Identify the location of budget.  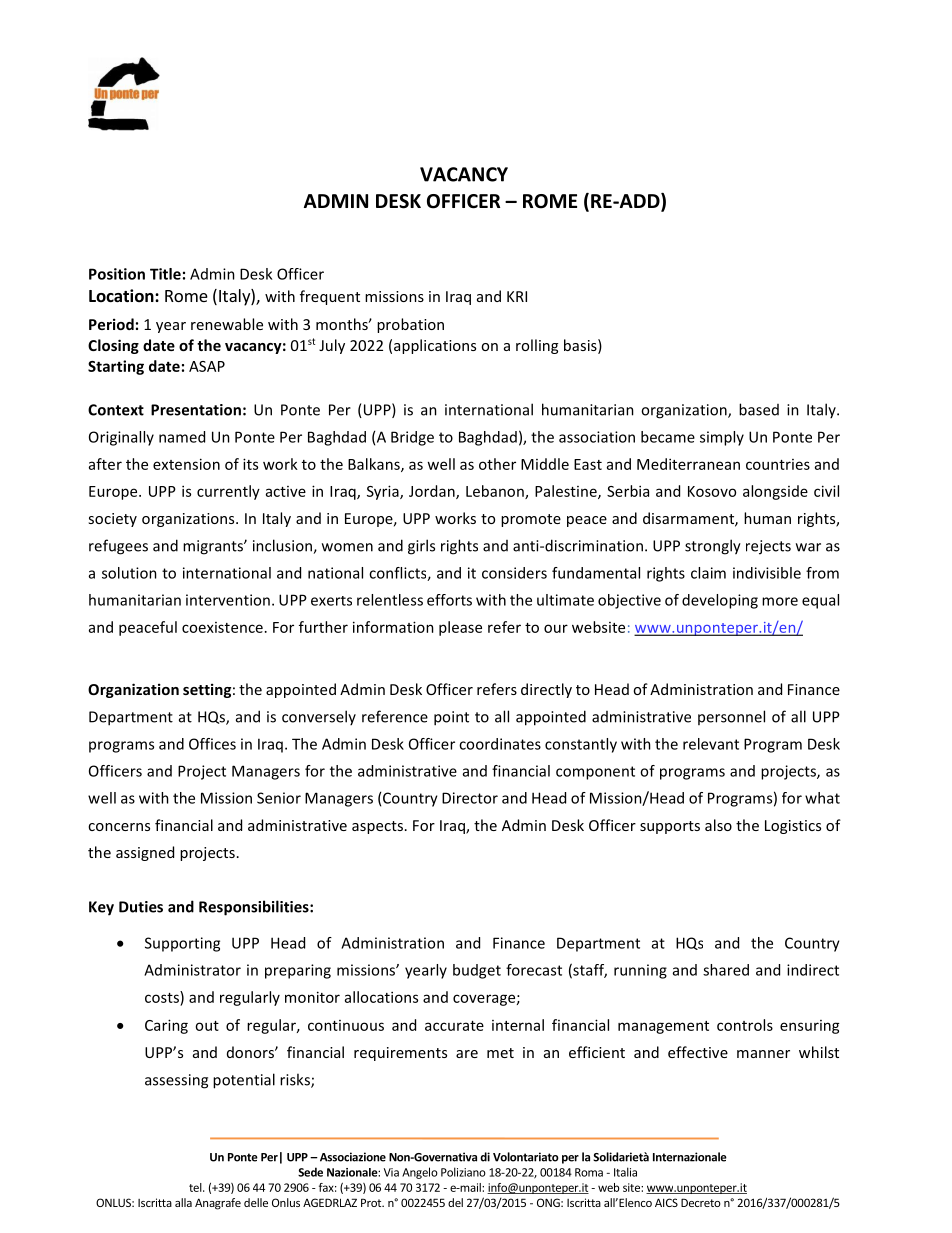
(477, 971).
